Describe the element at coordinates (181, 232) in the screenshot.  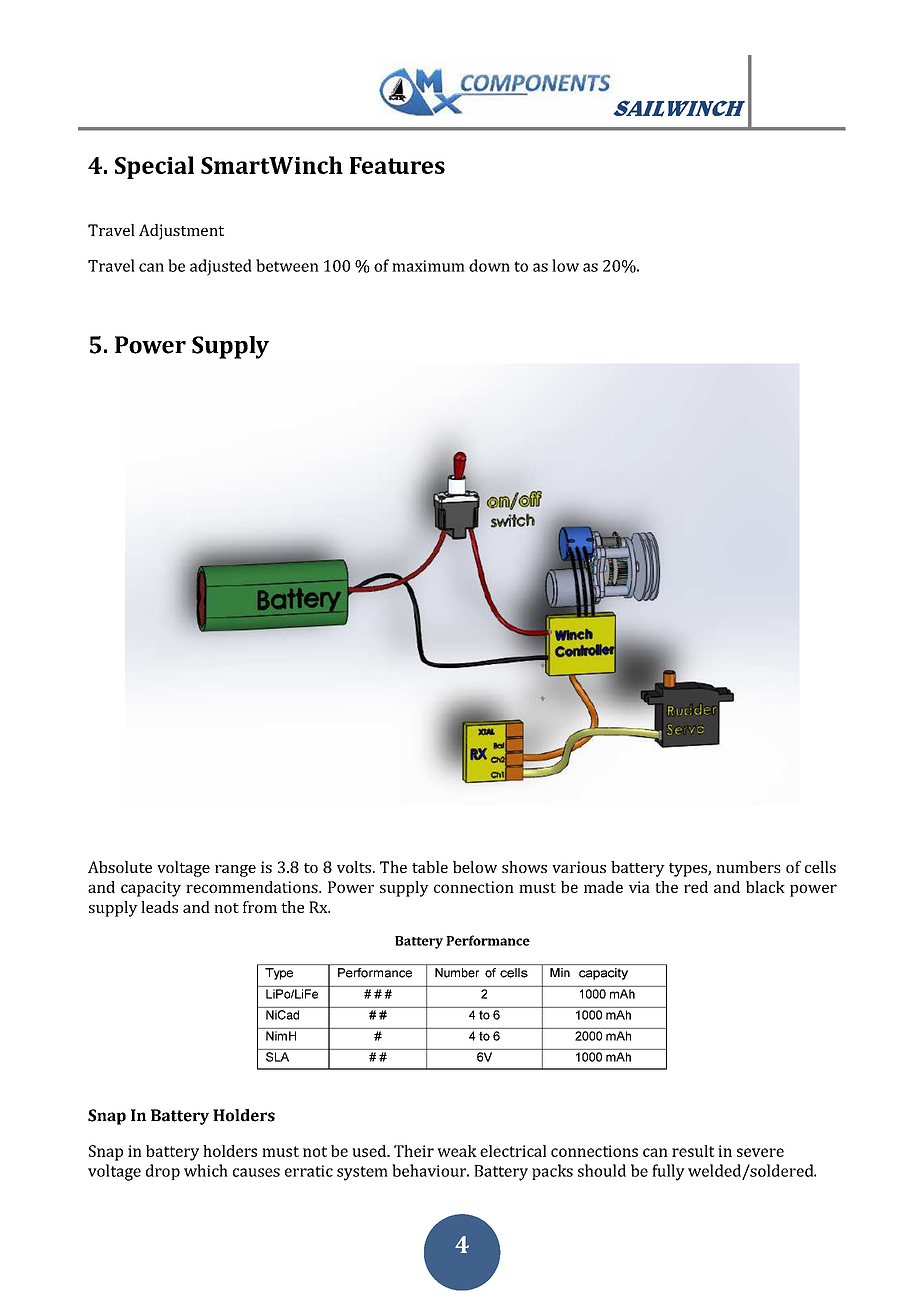
I see `Adjustment` at that location.
